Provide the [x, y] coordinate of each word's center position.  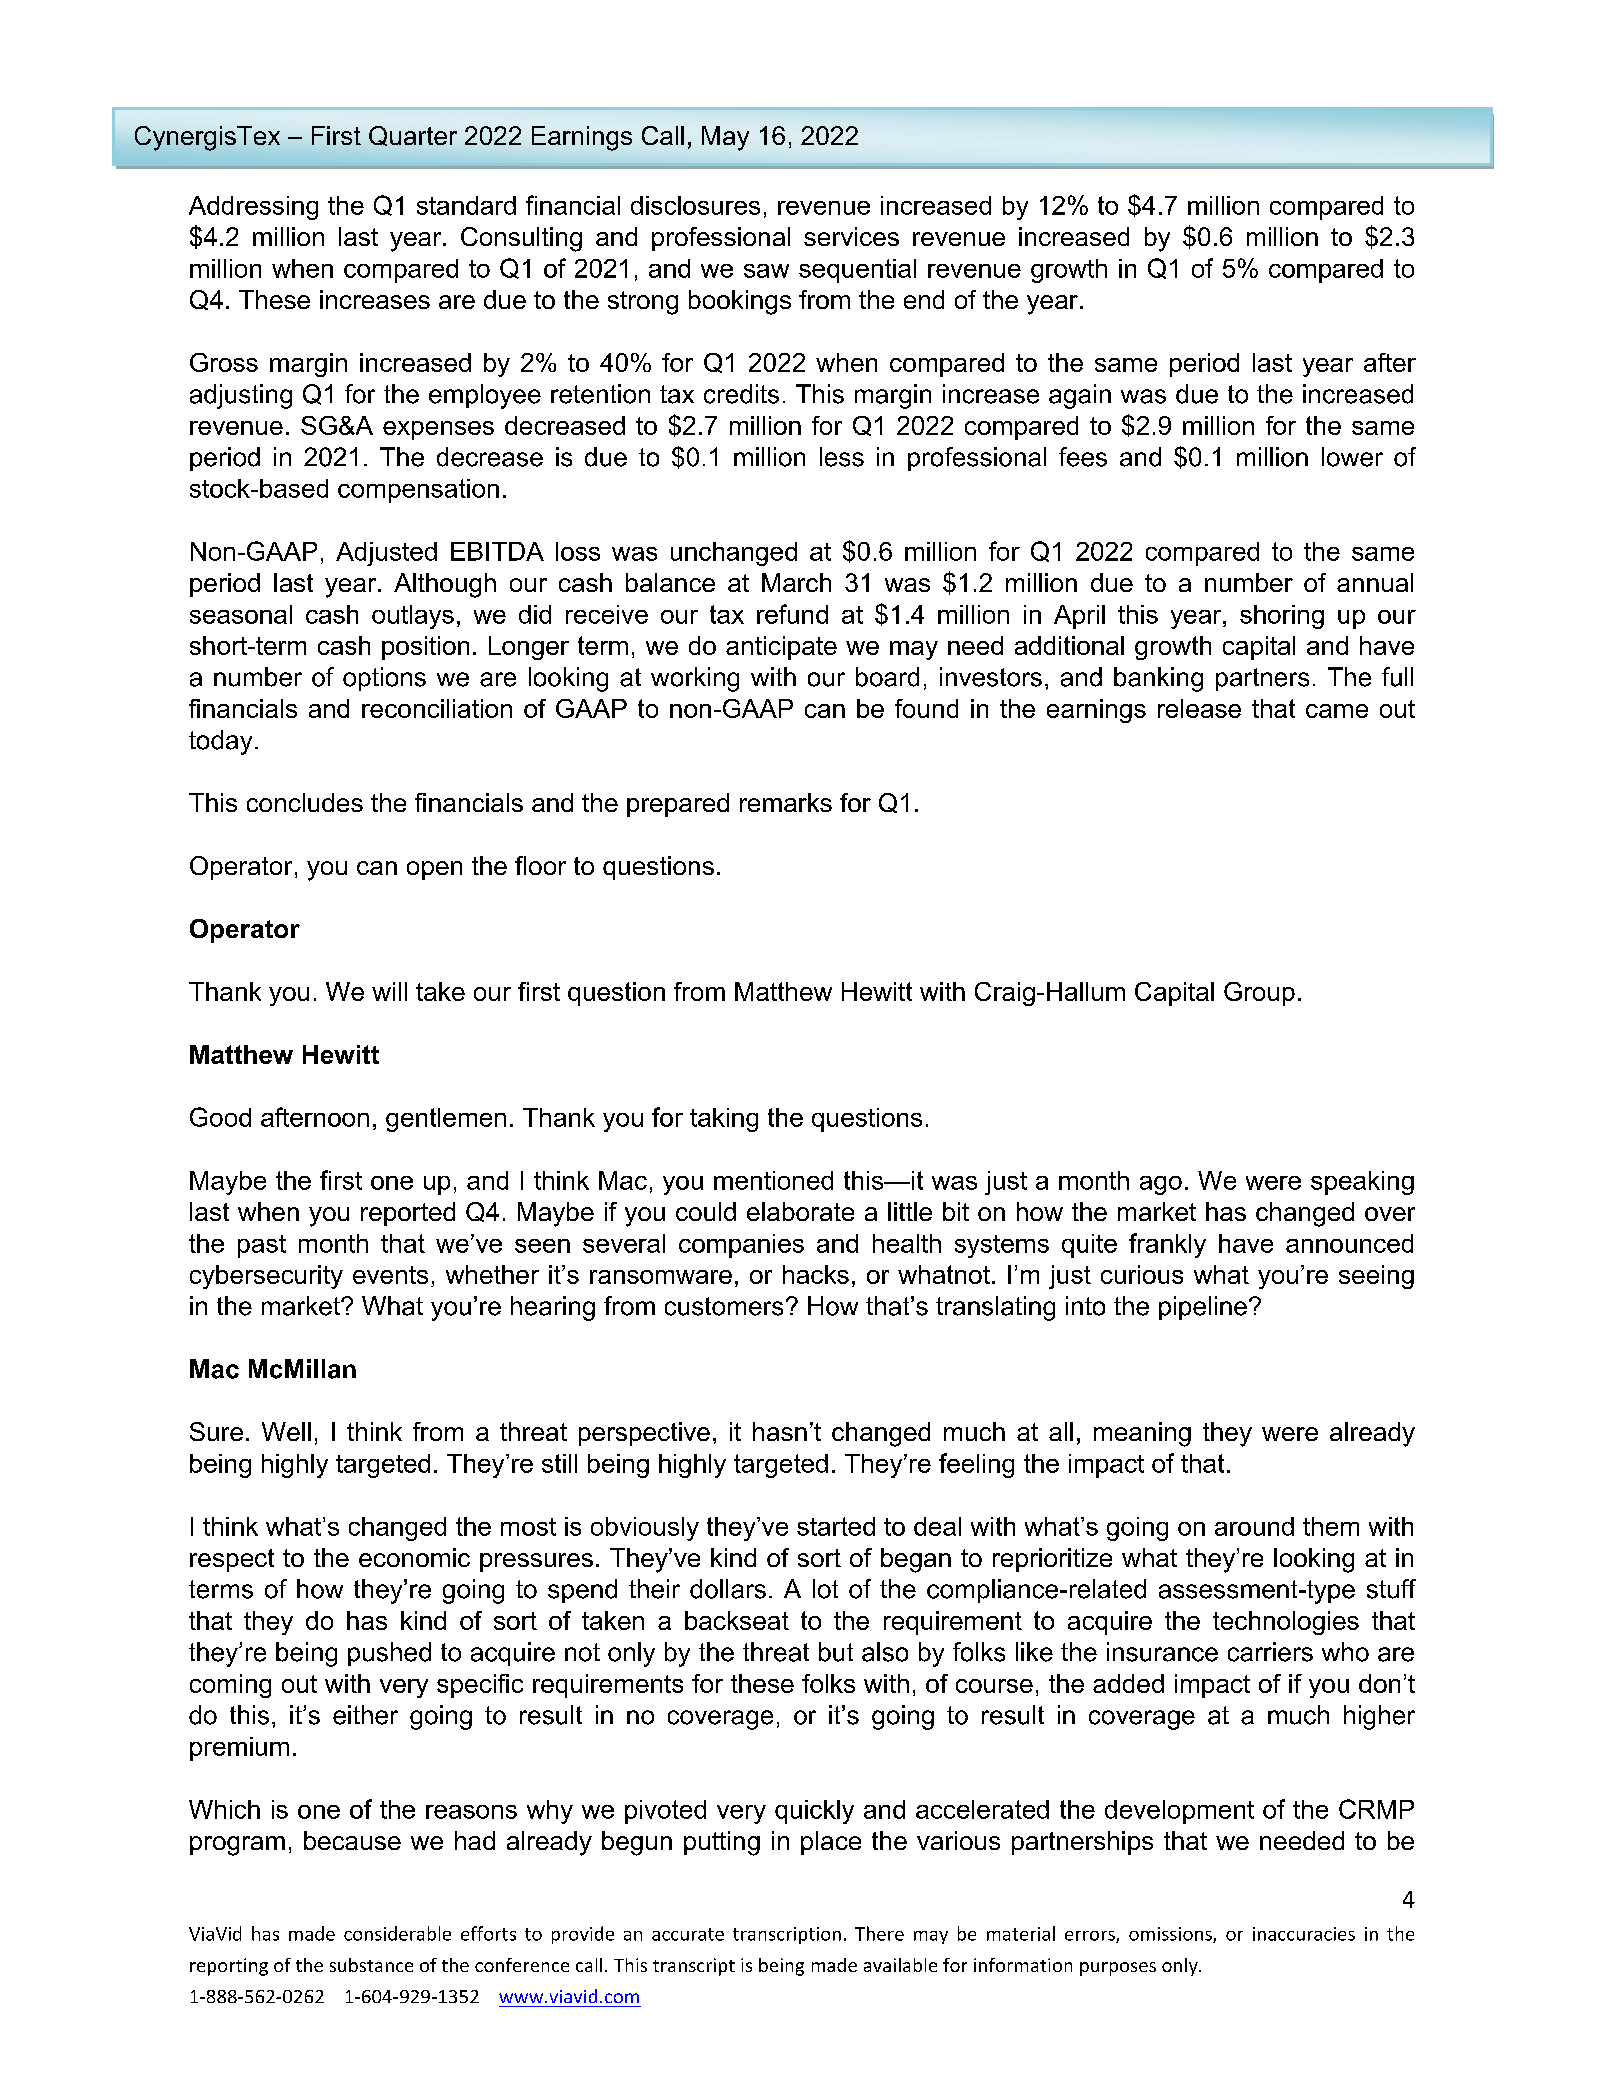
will [389, 991]
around [1254, 1526]
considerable [397, 1933]
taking [724, 1120]
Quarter [413, 136]
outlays [413, 617]
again [1080, 396]
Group [1259, 994]
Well [286, 1431]
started [836, 1526]
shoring [1282, 617]
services [851, 236]
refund [792, 614]
